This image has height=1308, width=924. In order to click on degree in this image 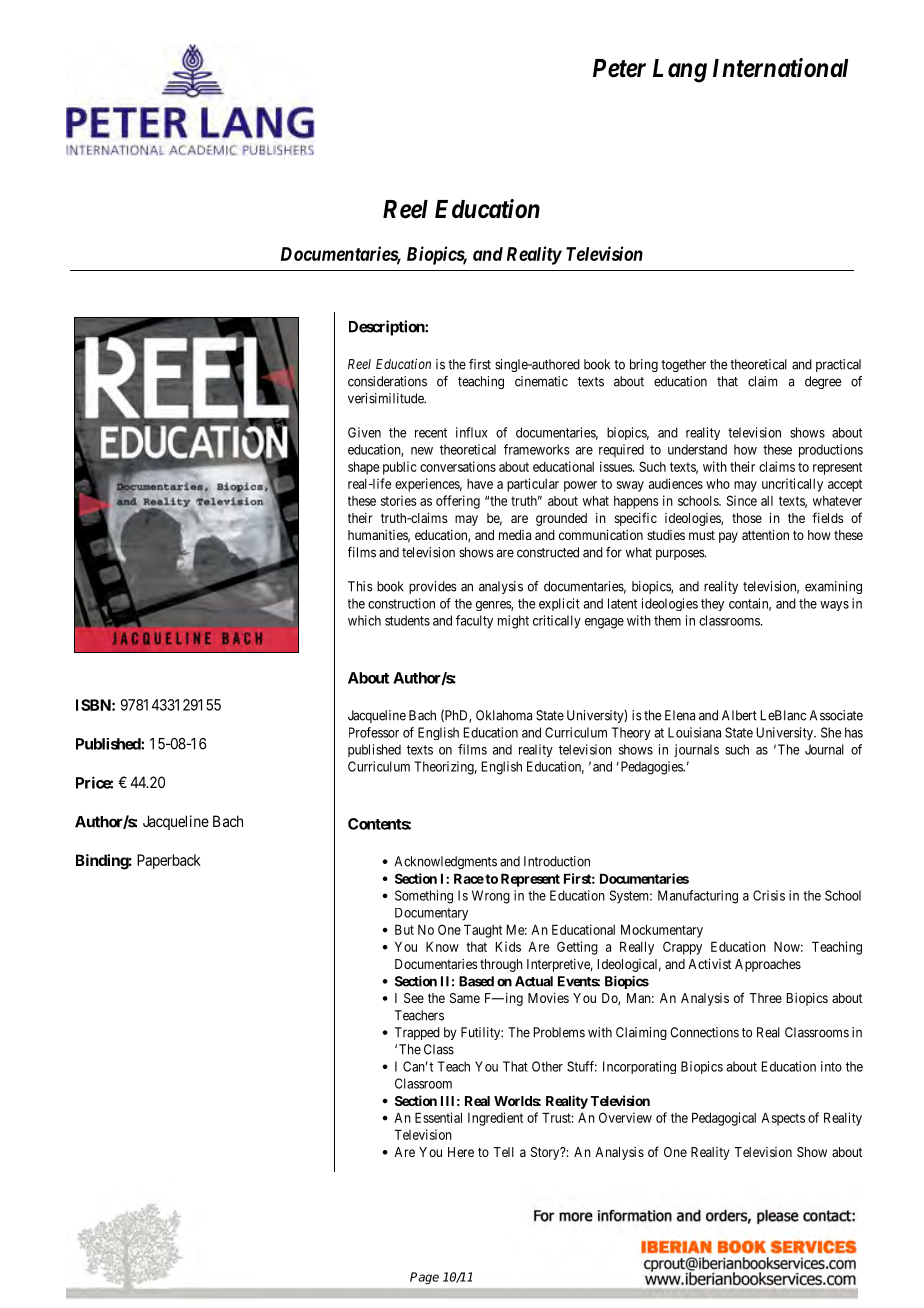, I will do `click(823, 382)`.
